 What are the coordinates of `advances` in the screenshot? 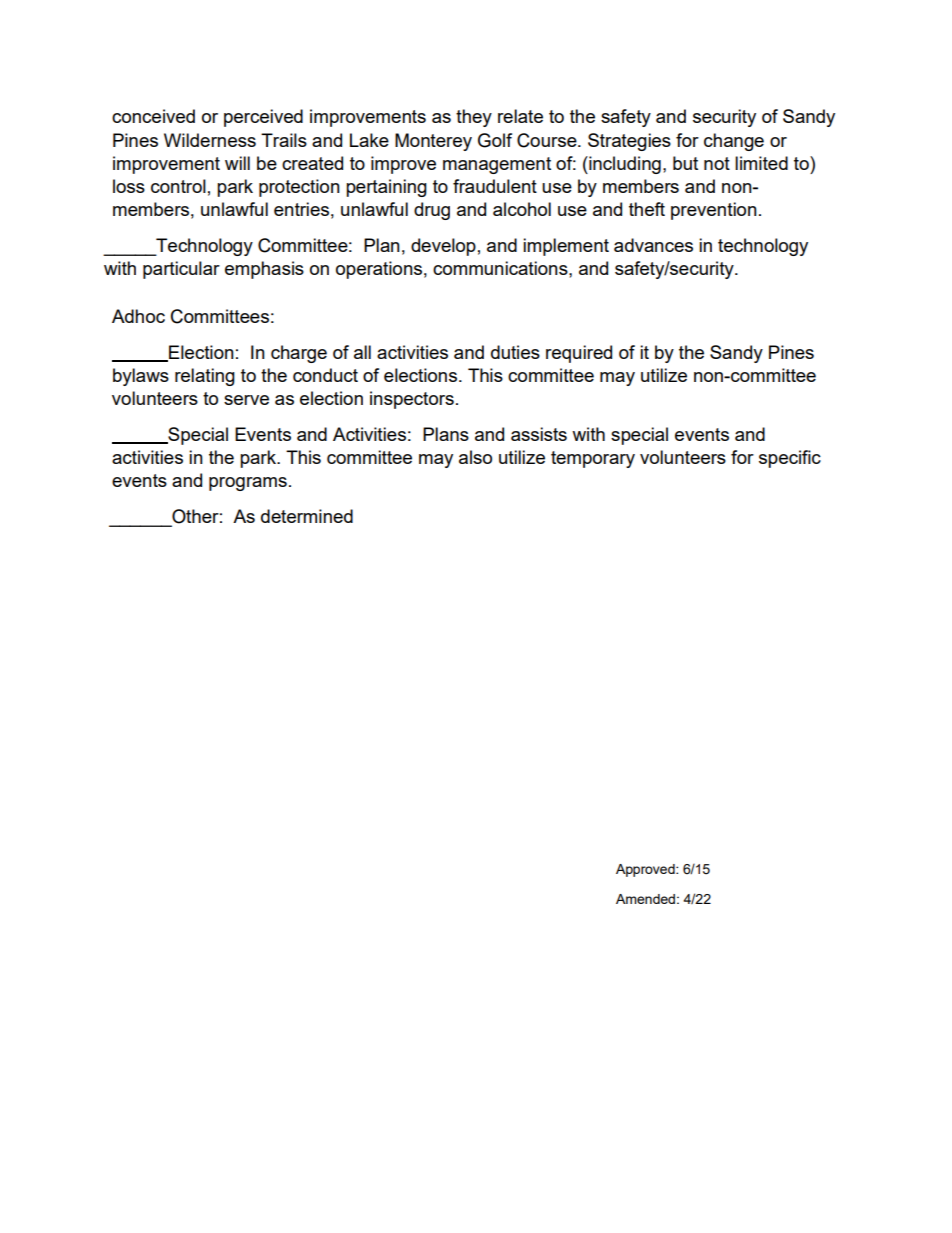 It's located at (653, 245).
